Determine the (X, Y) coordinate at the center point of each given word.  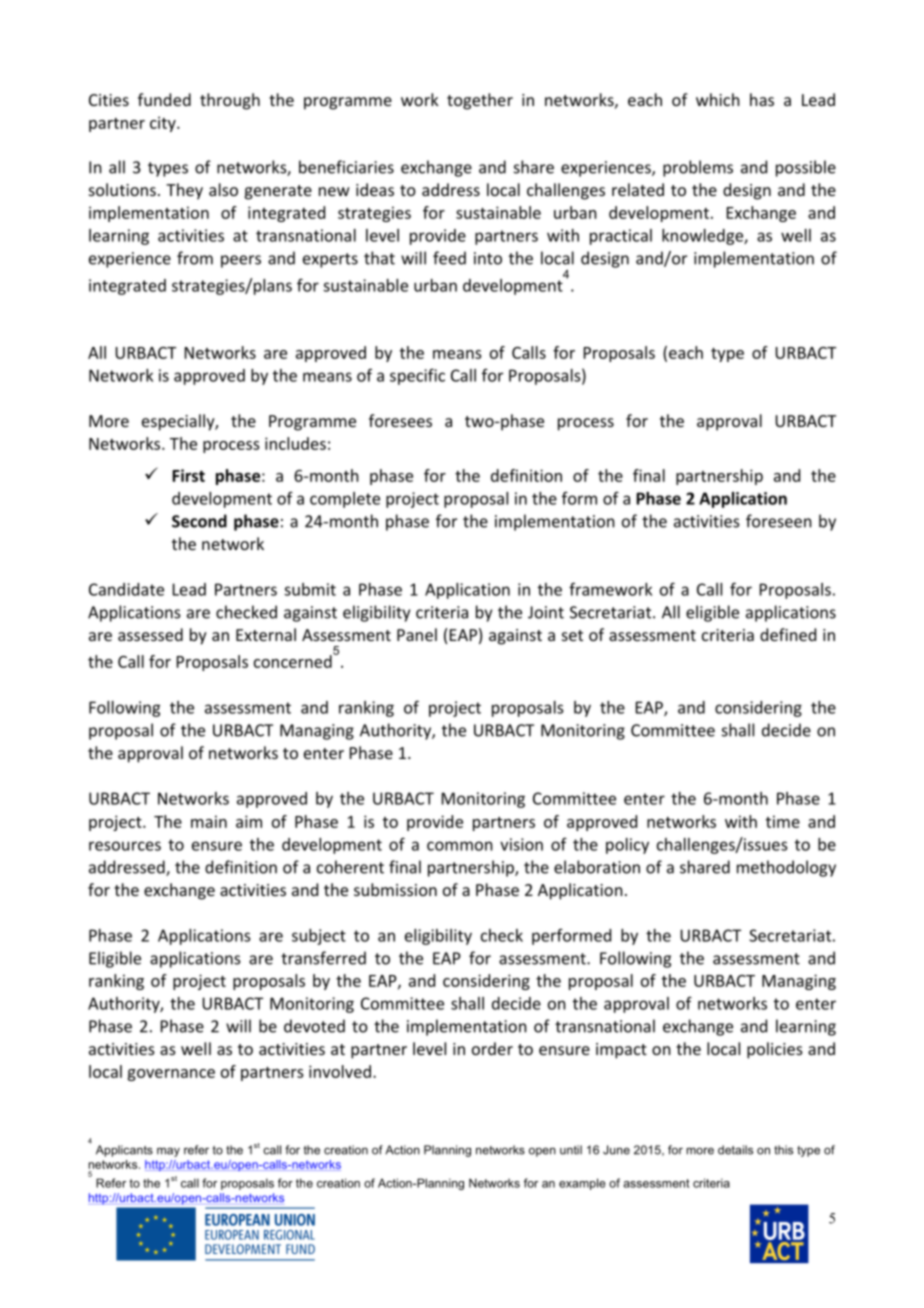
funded (164, 99)
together (480, 101)
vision (521, 844)
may (168, 1152)
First (188, 475)
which (718, 99)
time (783, 821)
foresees (400, 420)
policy (627, 846)
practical (621, 237)
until (571, 1150)
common (460, 846)
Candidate (126, 589)
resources (125, 846)
